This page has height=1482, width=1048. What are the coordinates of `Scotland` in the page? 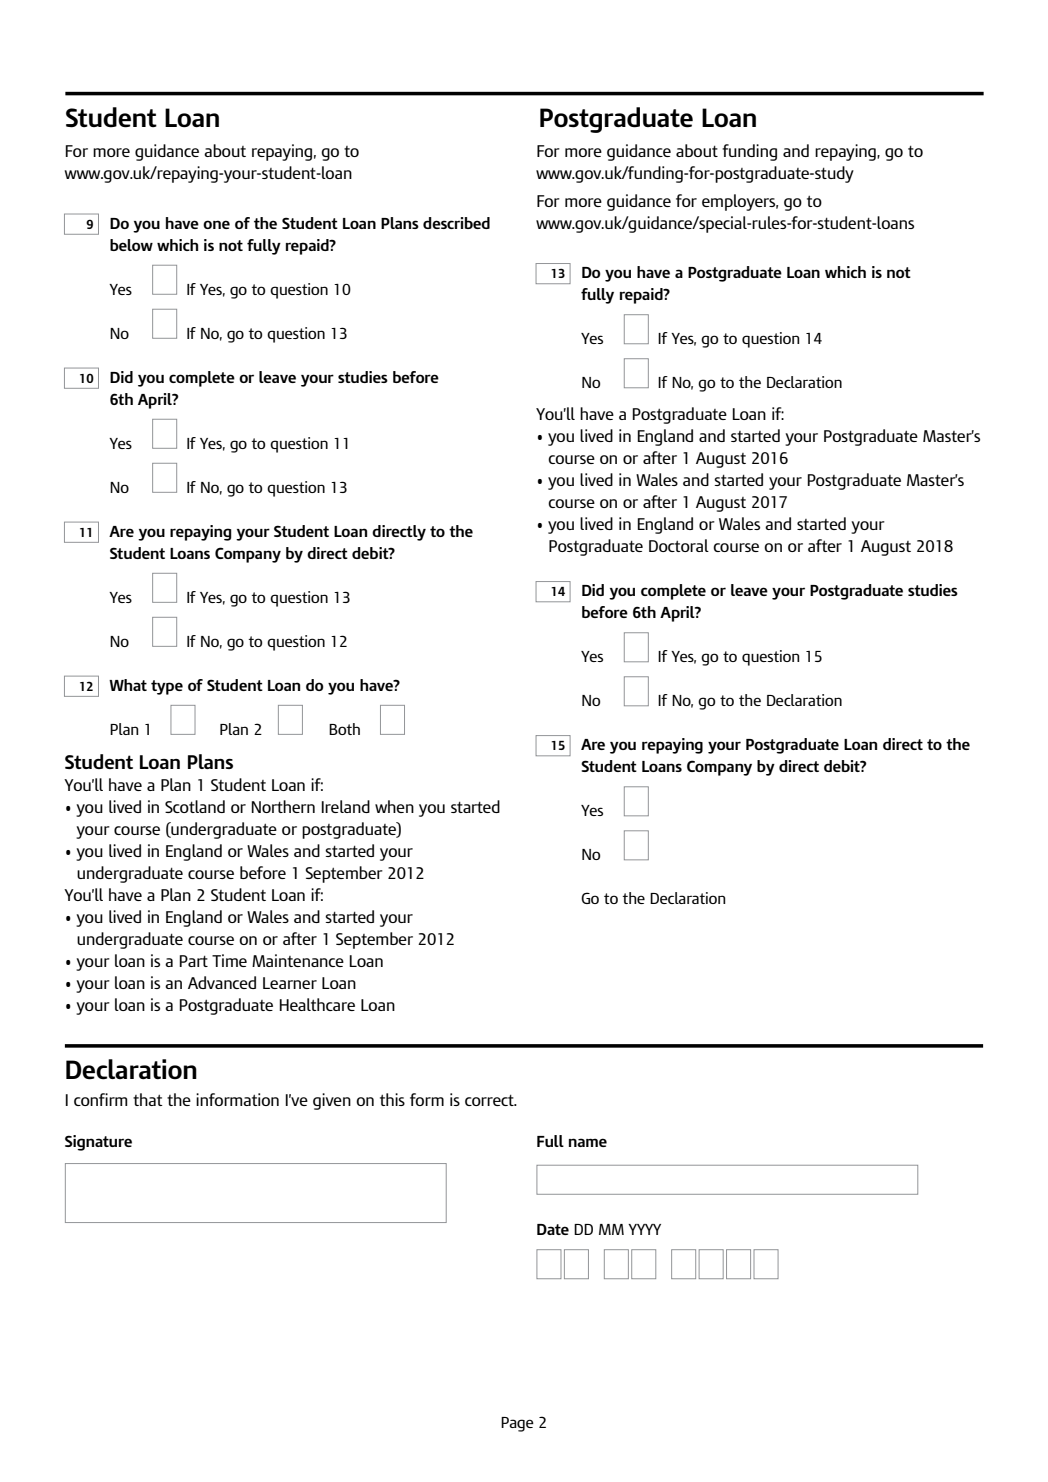 It's located at (195, 806).
